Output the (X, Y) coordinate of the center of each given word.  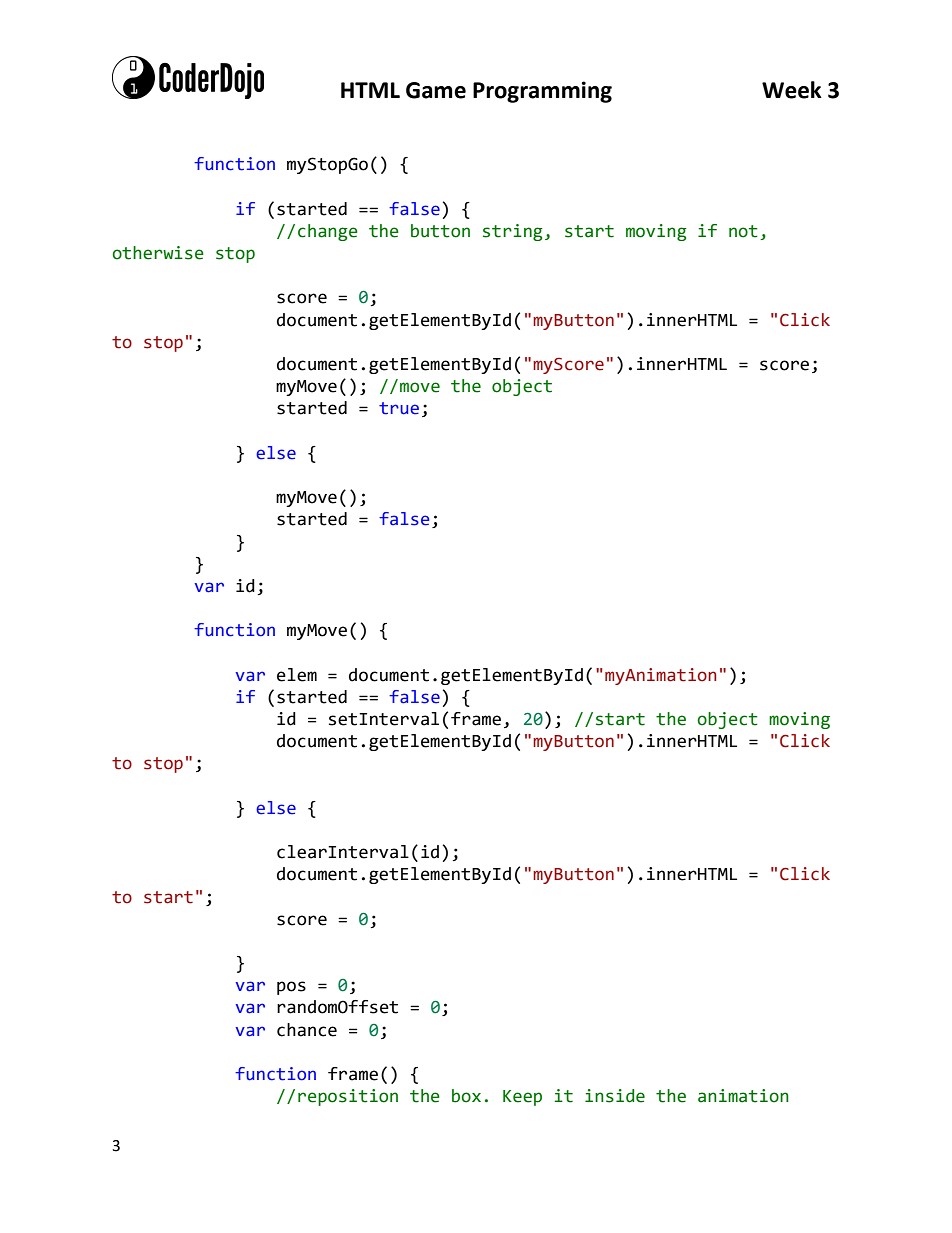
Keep (522, 1098)
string (513, 232)
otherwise (158, 253)
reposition (348, 1097)
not (743, 231)
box (466, 1096)
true (399, 408)
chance (307, 1030)
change (328, 232)
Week (792, 90)
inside (615, 1096)
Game (436, 90)
